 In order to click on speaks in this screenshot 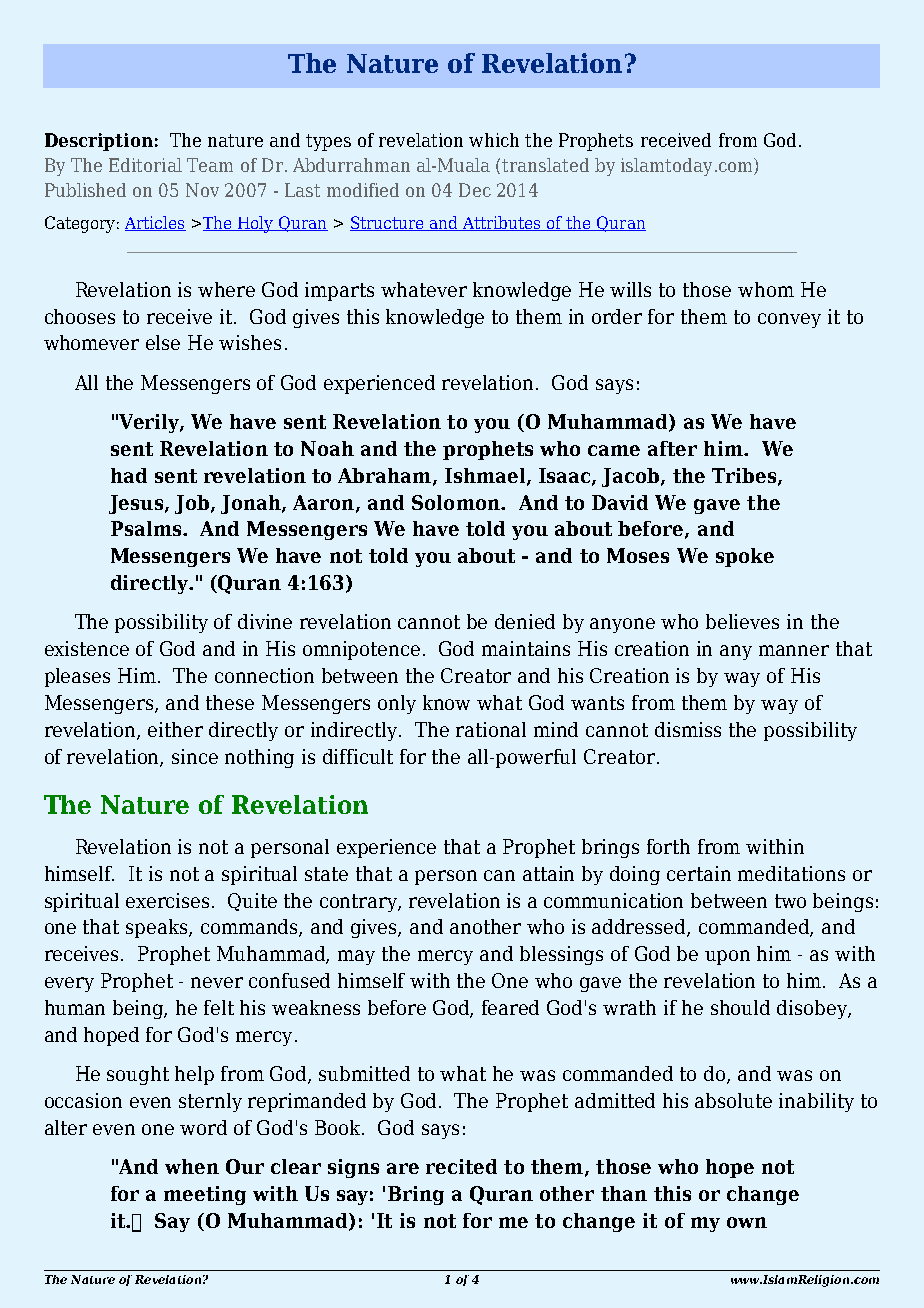, I will do `click(158, 928)`.
